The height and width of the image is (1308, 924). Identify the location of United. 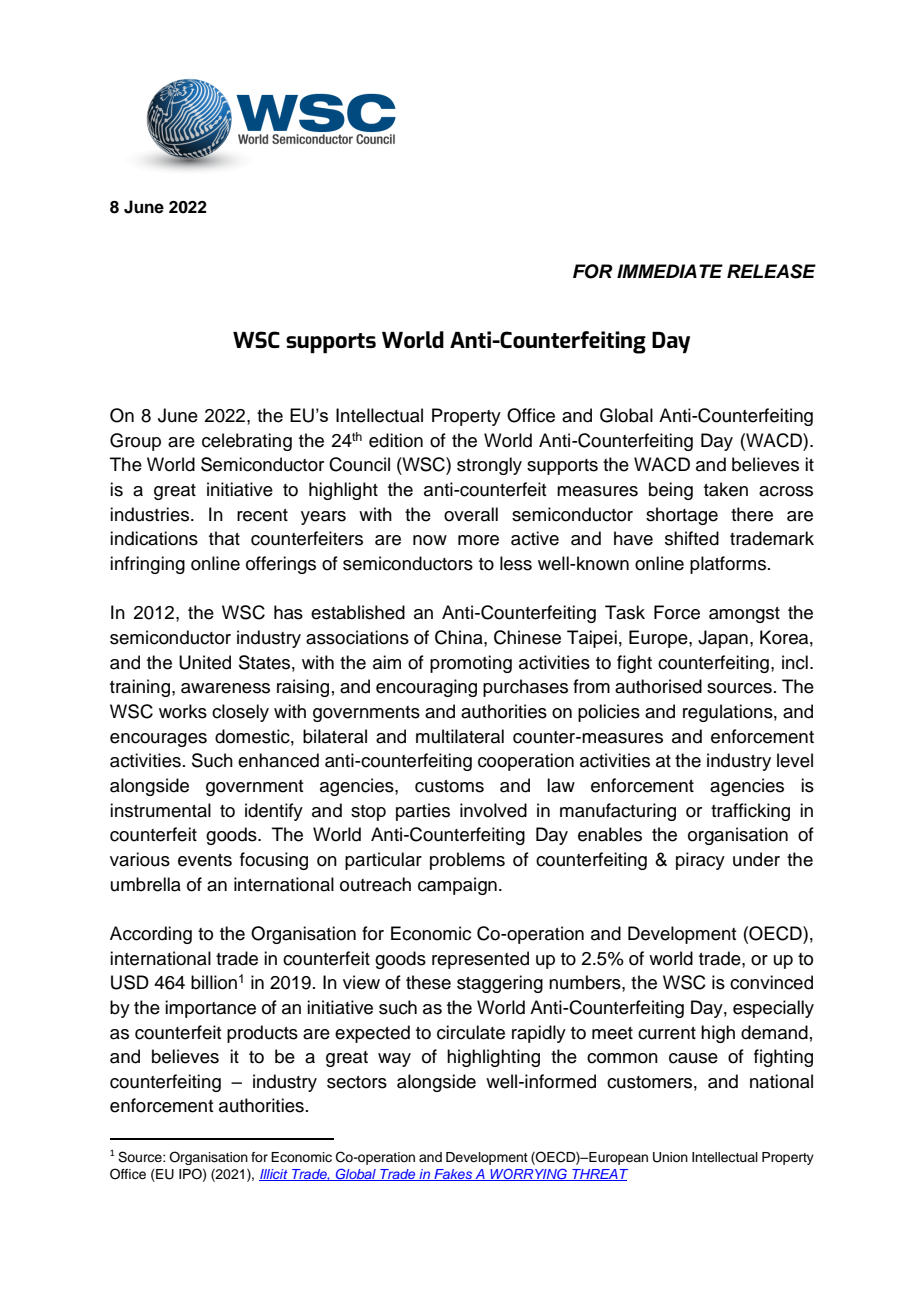
(205, 662).
